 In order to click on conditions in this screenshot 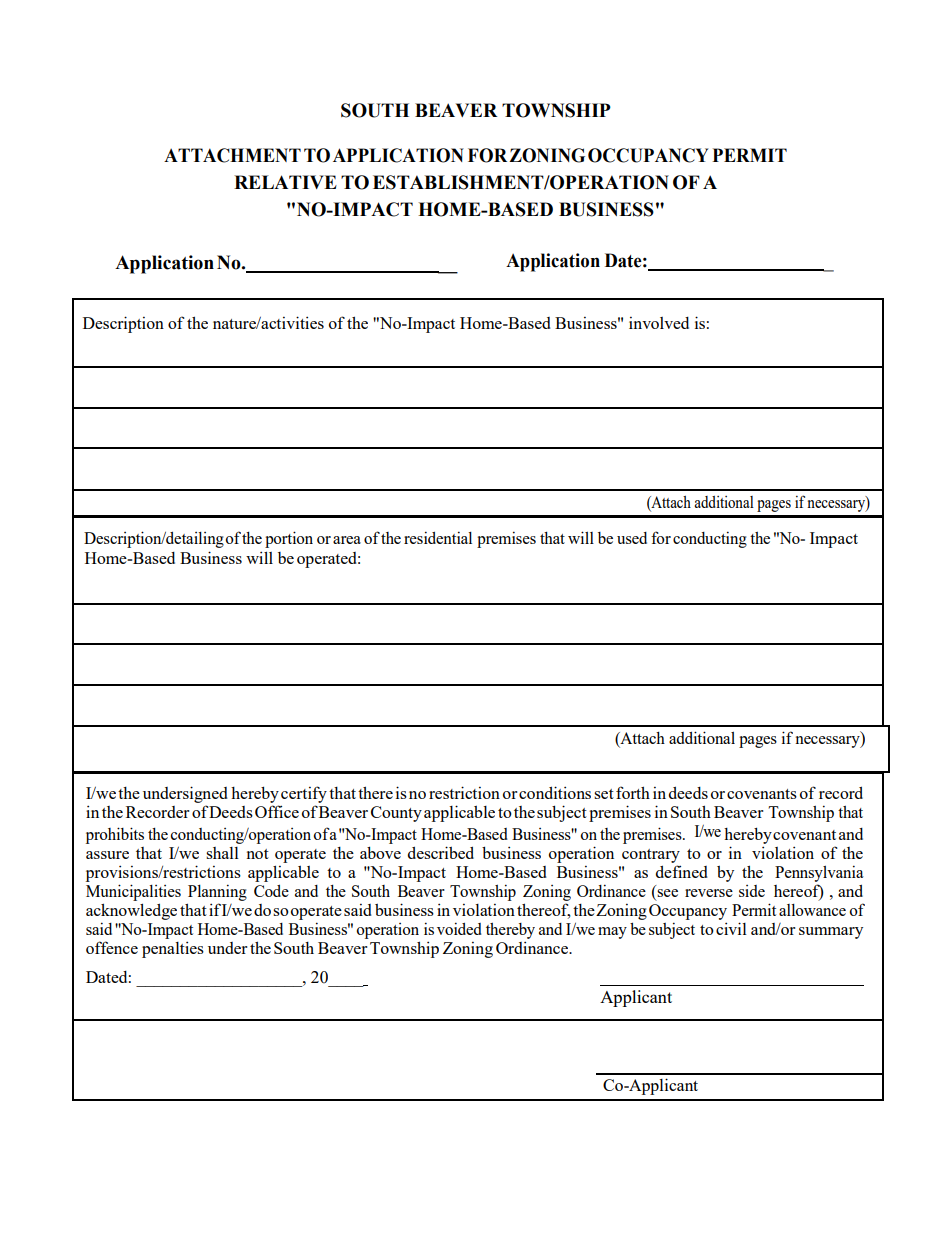, I will do `click(555, 792)`.
